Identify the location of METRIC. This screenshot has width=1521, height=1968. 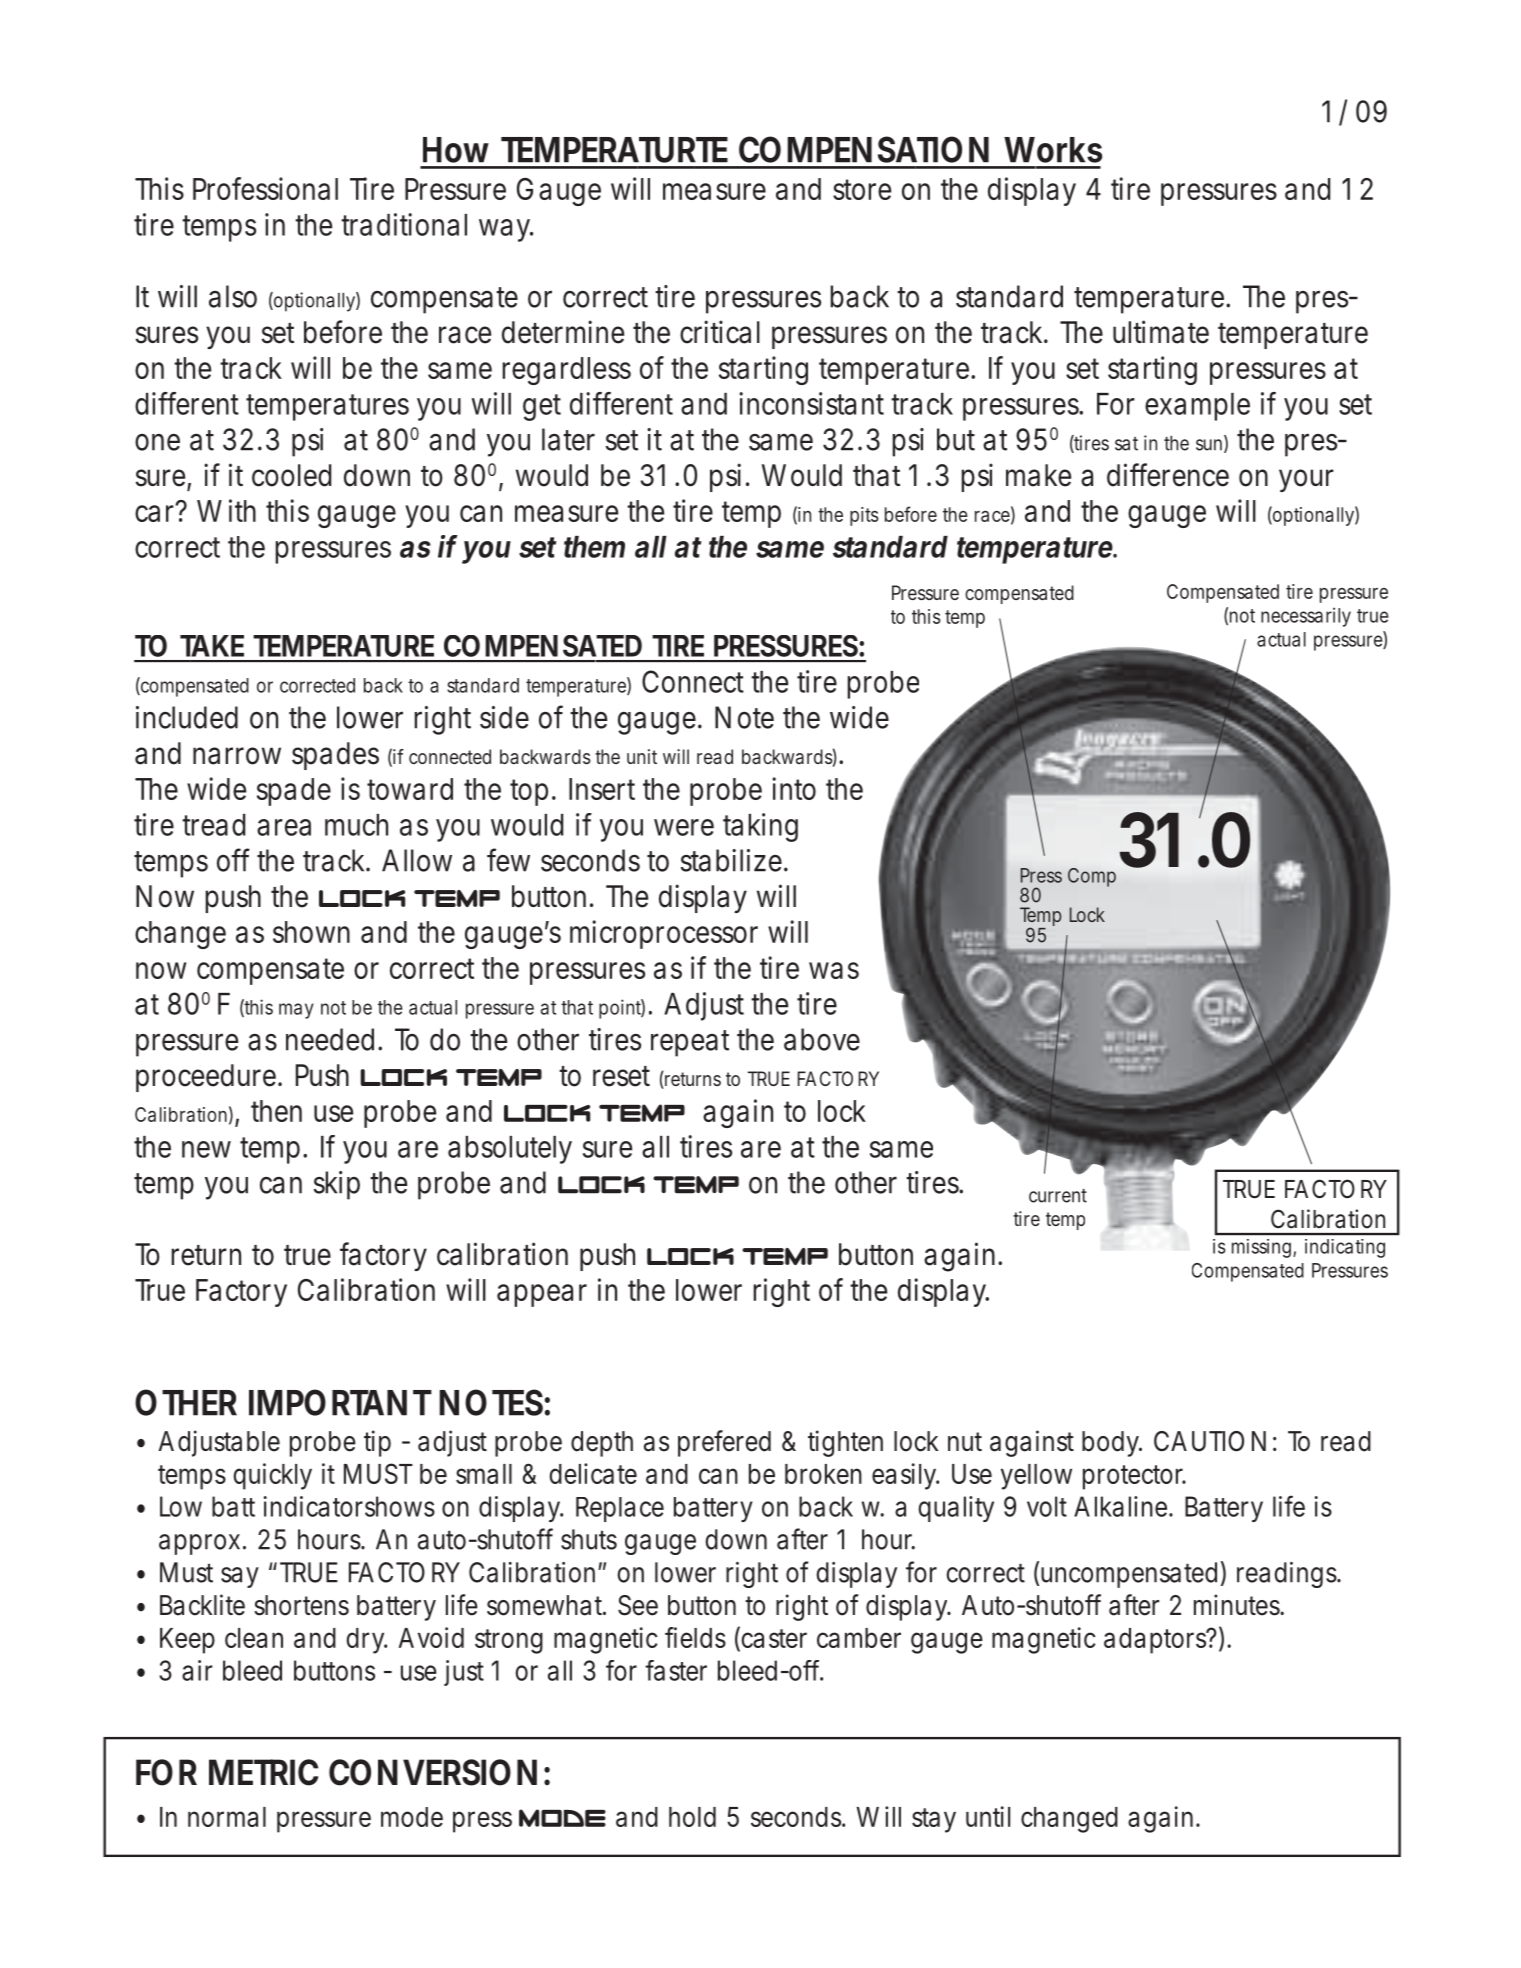
(263, 1772).
